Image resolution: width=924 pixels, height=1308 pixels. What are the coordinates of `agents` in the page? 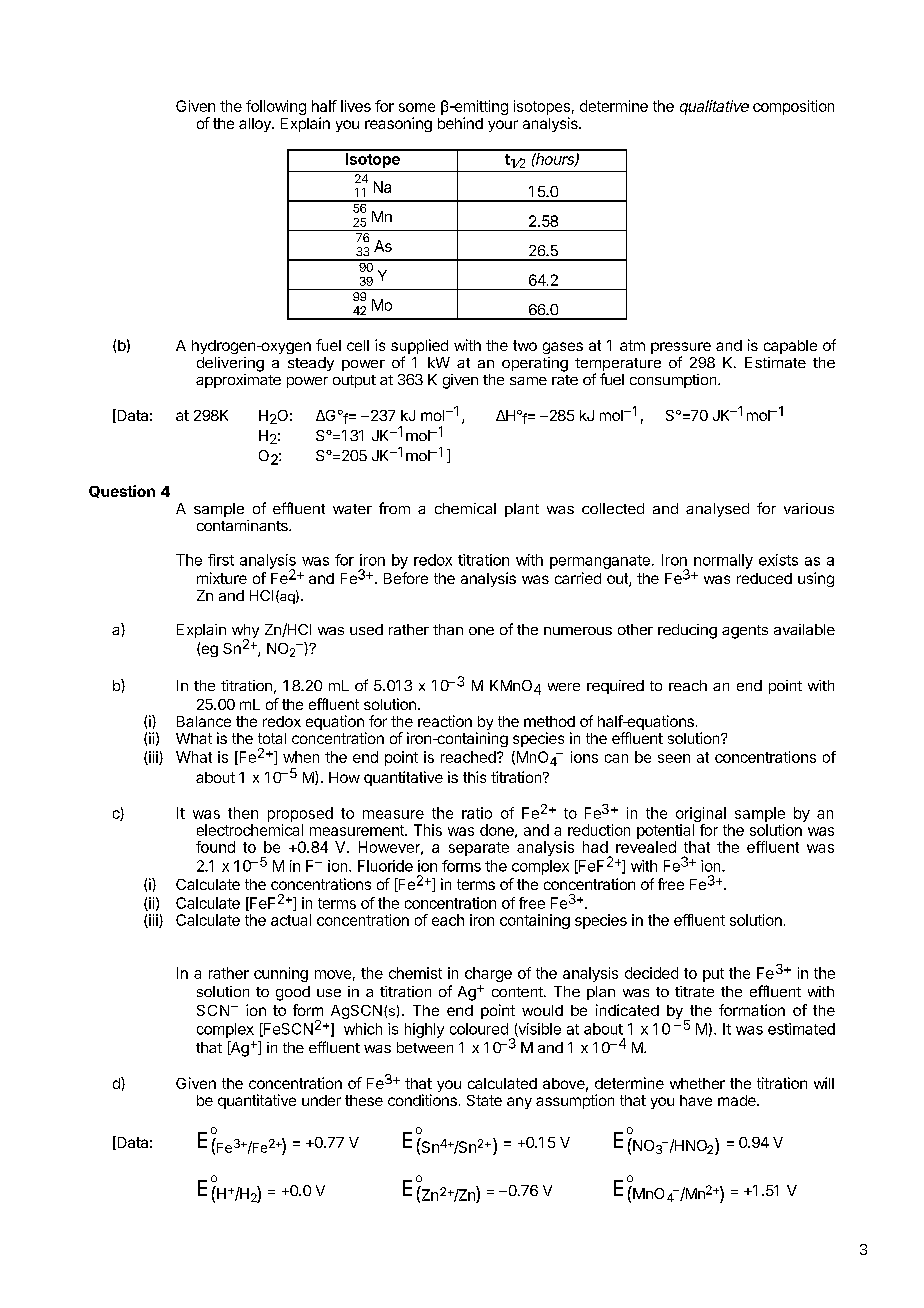 It's located at (745, 632).
